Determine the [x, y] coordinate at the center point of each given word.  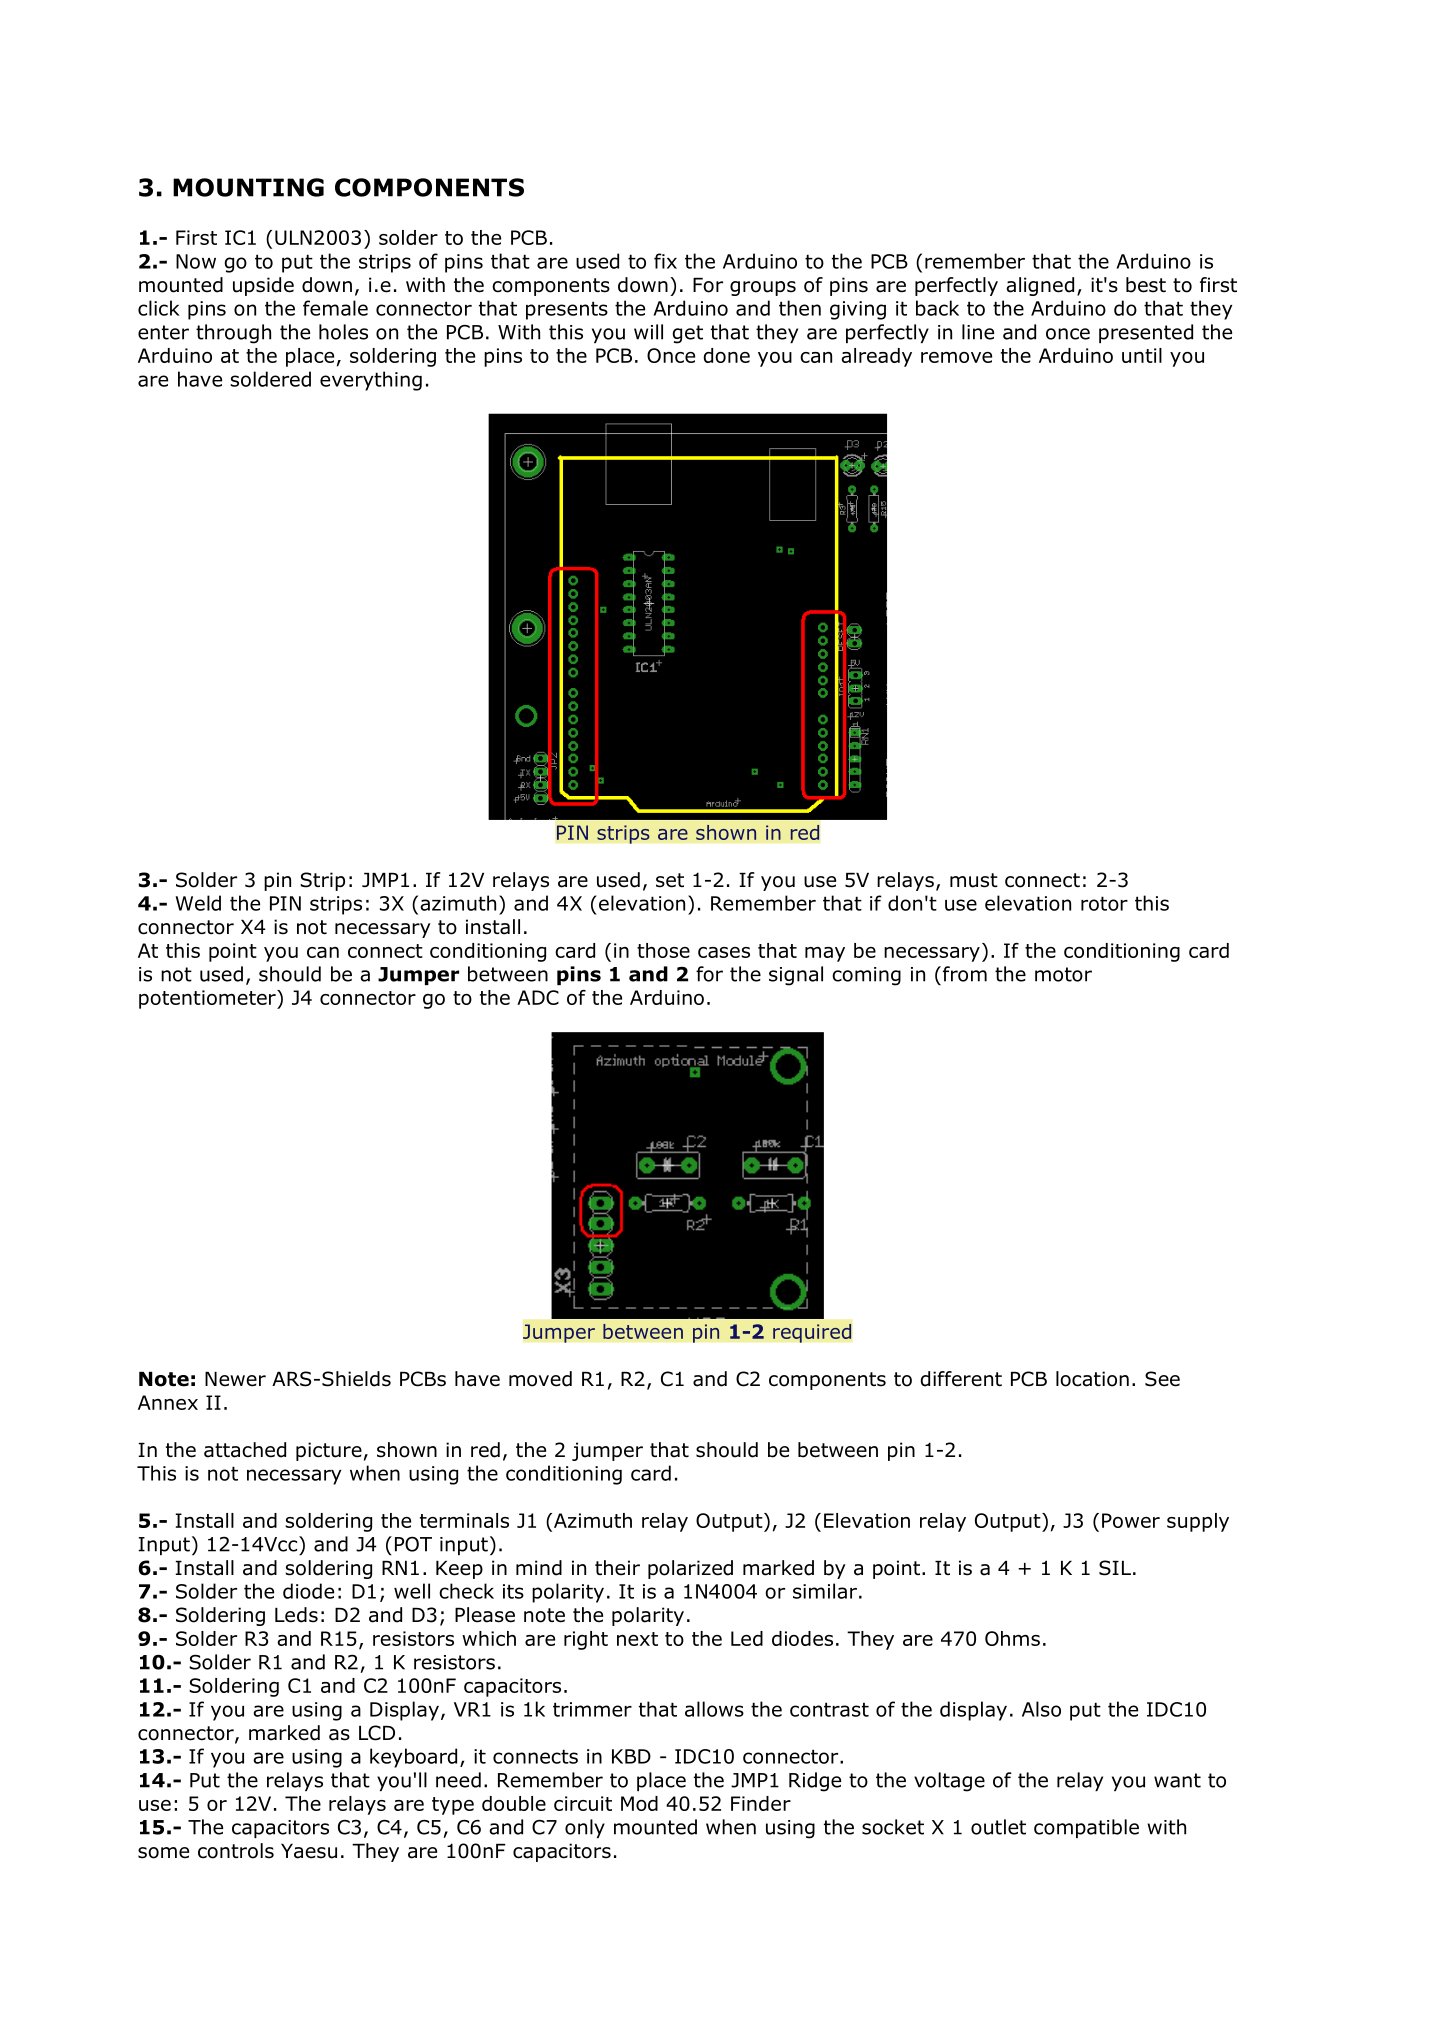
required [812, 1333]
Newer [235, 1379]
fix [665, 261]
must [974, 880]
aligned [1040, 286]
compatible [1086, 1828]
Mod [639, 1803]
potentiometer [208, 999]
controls [236, 1851]
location [1092, 1379]
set [670, 880]
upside [263, 286]
